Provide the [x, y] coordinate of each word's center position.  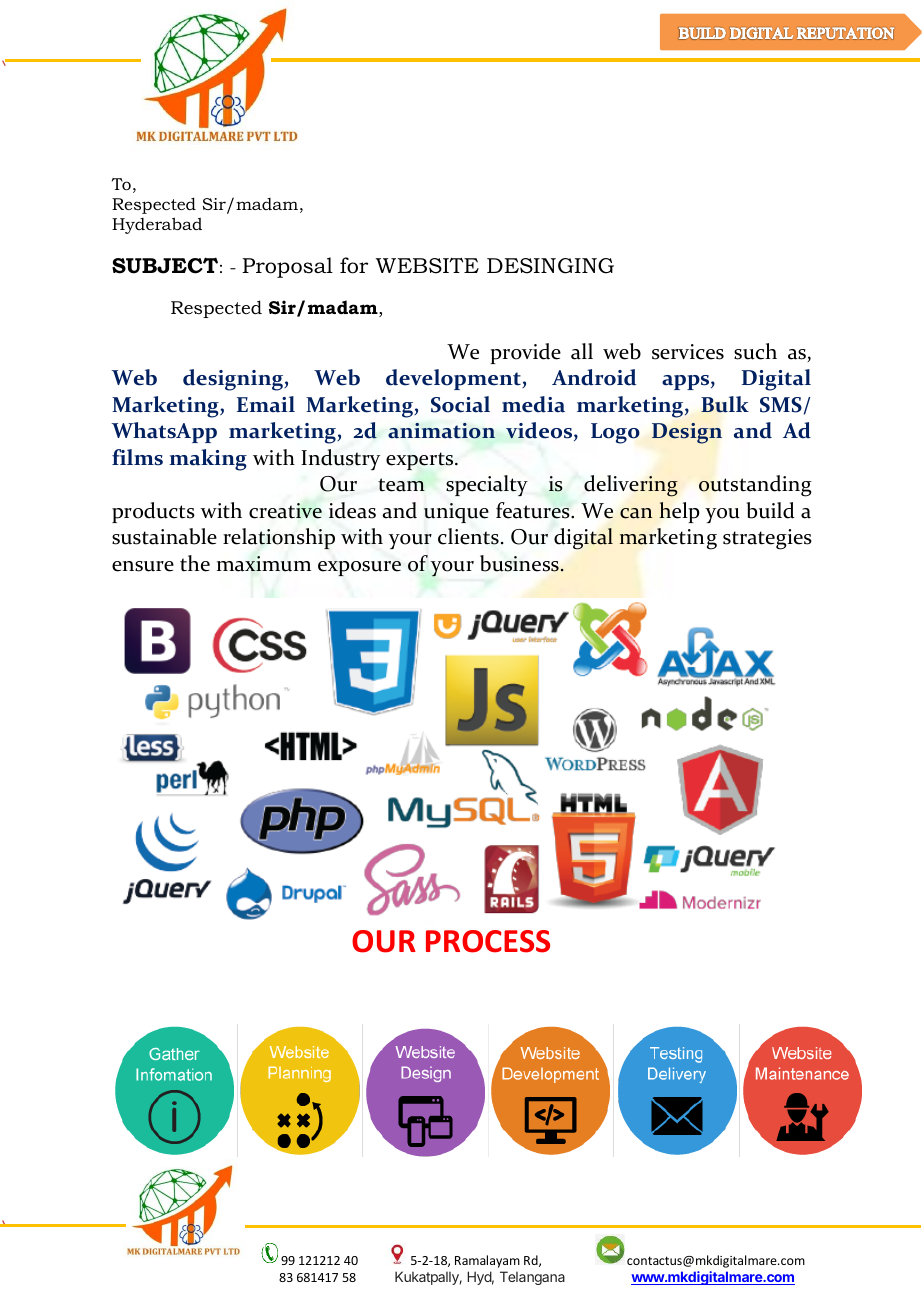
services [688, 352]
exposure [359, 568]
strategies [767, 539]
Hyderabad [157, 225]
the [195, 563]
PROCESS [488, 941]
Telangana [532, 1278]
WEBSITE [427, 266]
